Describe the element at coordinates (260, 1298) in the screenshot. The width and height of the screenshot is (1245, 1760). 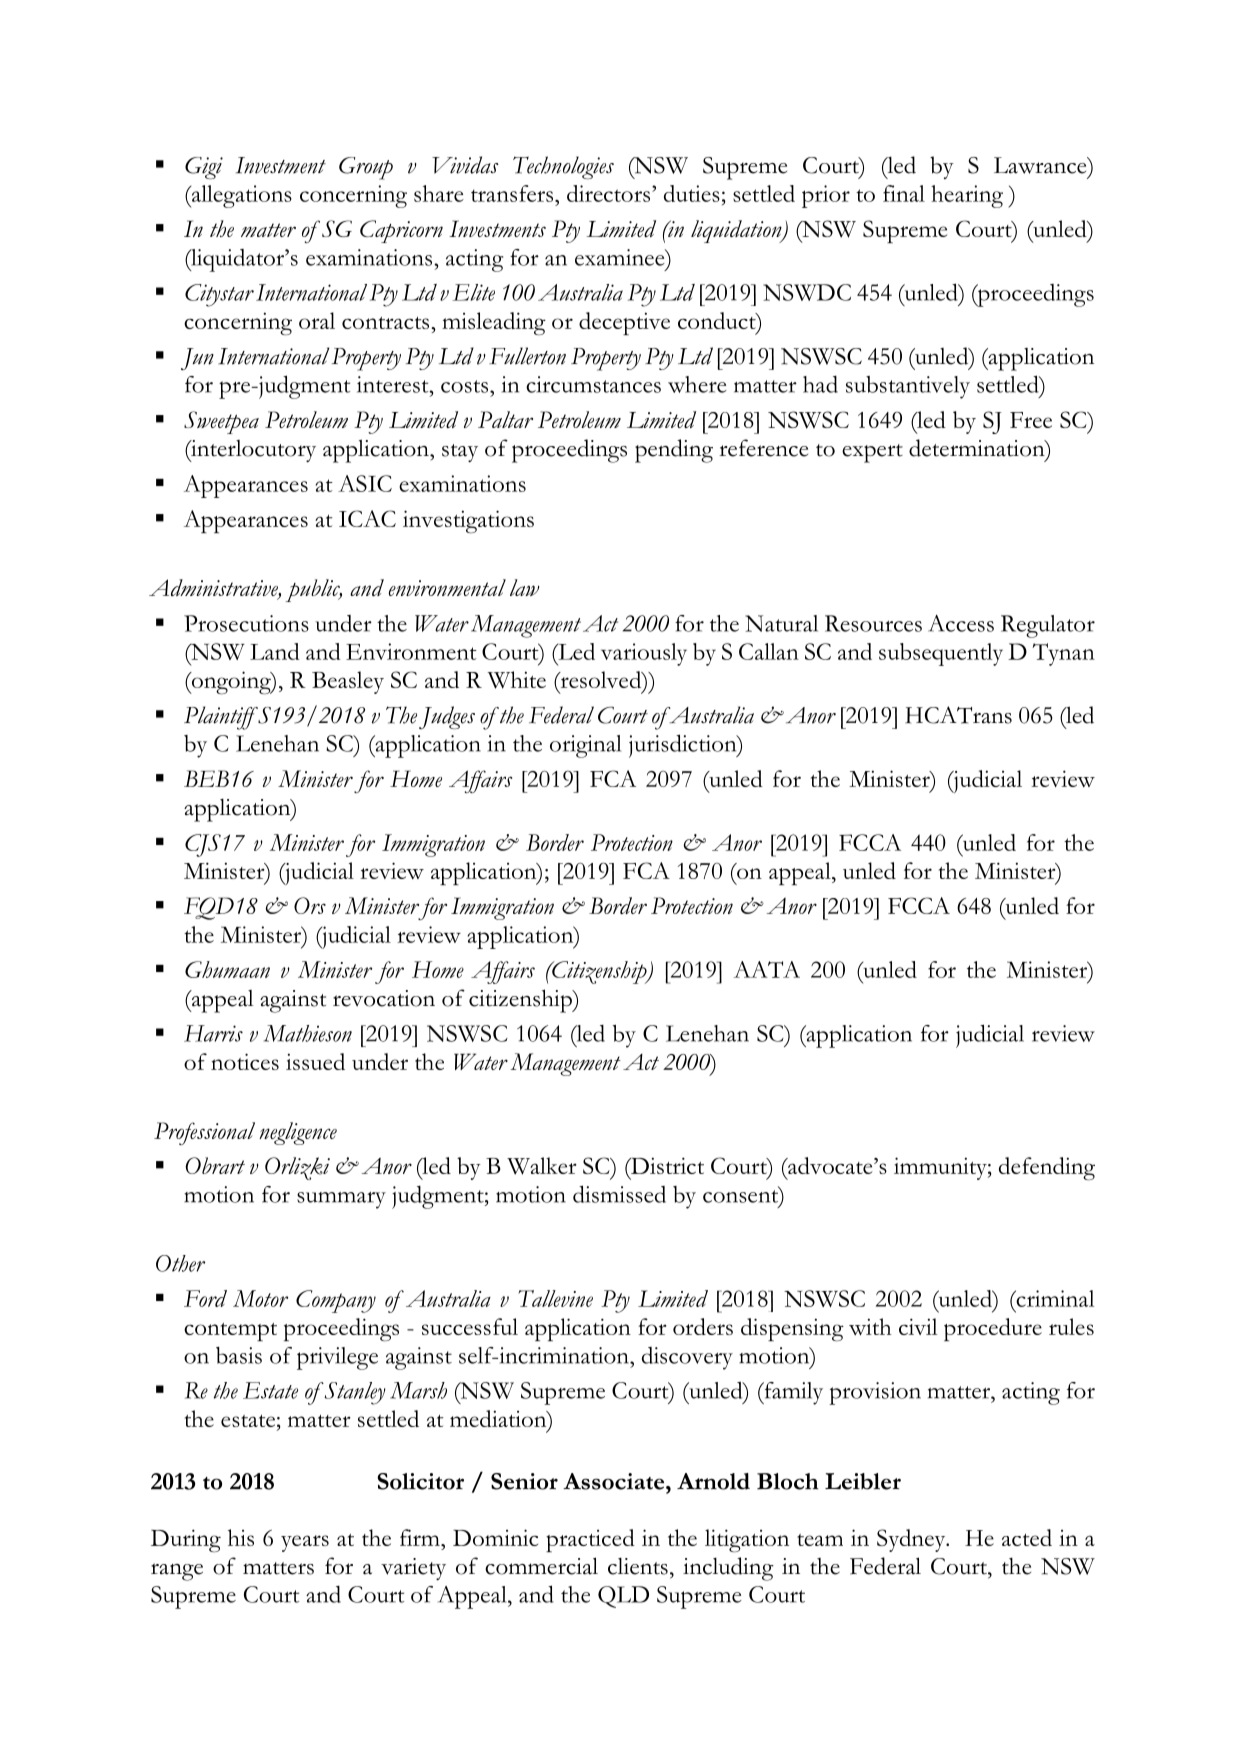
I see `Motor` at that location.
